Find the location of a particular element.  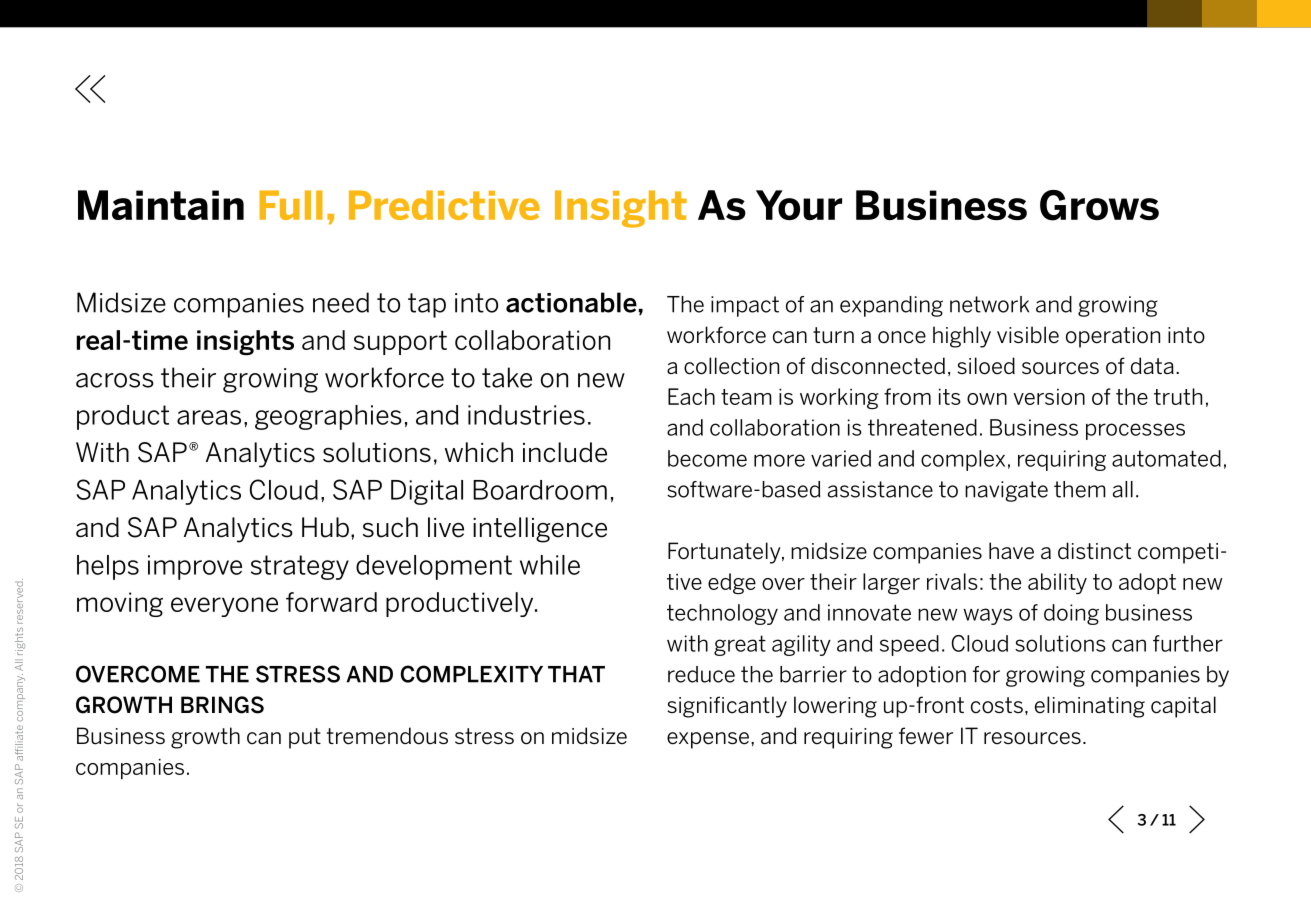

significantly is located at coordinates (727, 707).
